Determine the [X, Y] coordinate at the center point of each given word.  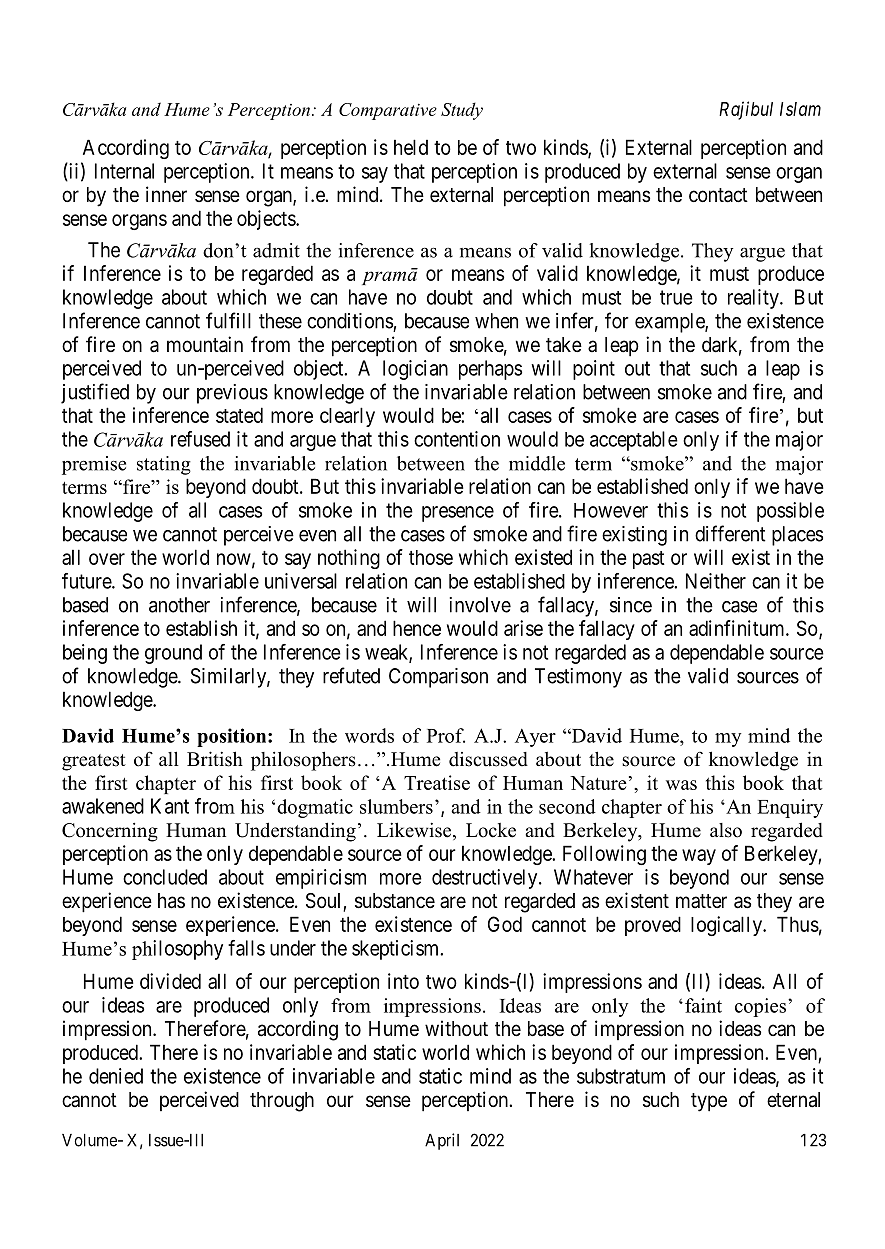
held [411, 147]
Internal [124, 171]
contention [457, 439]
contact [718, 195]
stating [164, 465]
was [681, 785]
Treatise [437, 782]
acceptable [634, 441]
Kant [170, 806]
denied [116, 1076]
